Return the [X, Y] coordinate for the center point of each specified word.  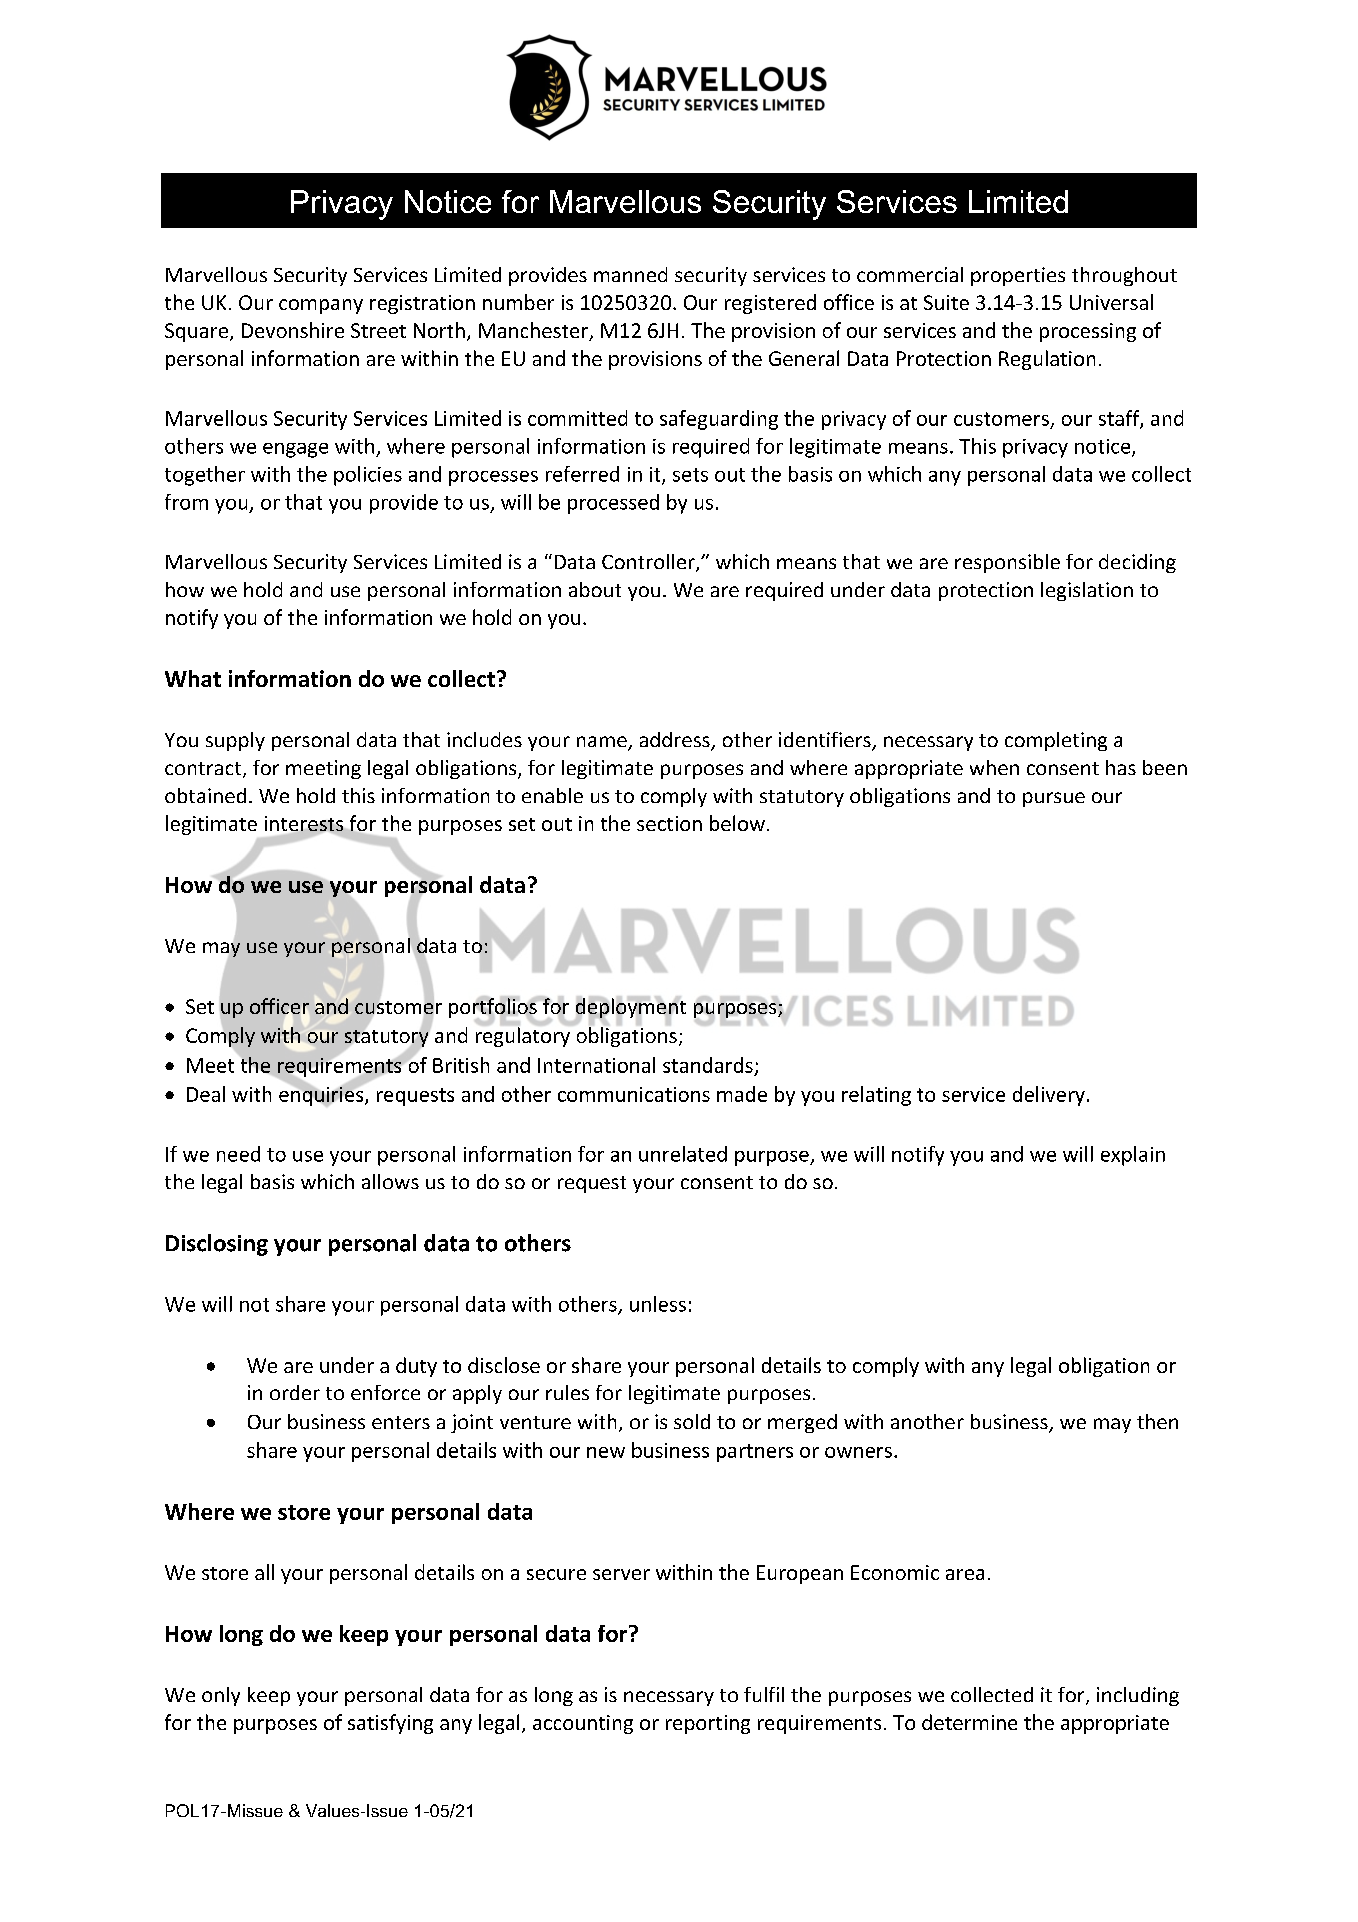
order [295, 1392]
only [221, 1696]
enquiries [322, 1095]
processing [1088, 332]
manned [630, 274]
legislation [1087, 591]
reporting [708, 1724]
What [193, 678]
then [1157, 1421]
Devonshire [293, 330]
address [676, 741]
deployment [631, 1008]
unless [658, 1304]
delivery [1049, 1096]
